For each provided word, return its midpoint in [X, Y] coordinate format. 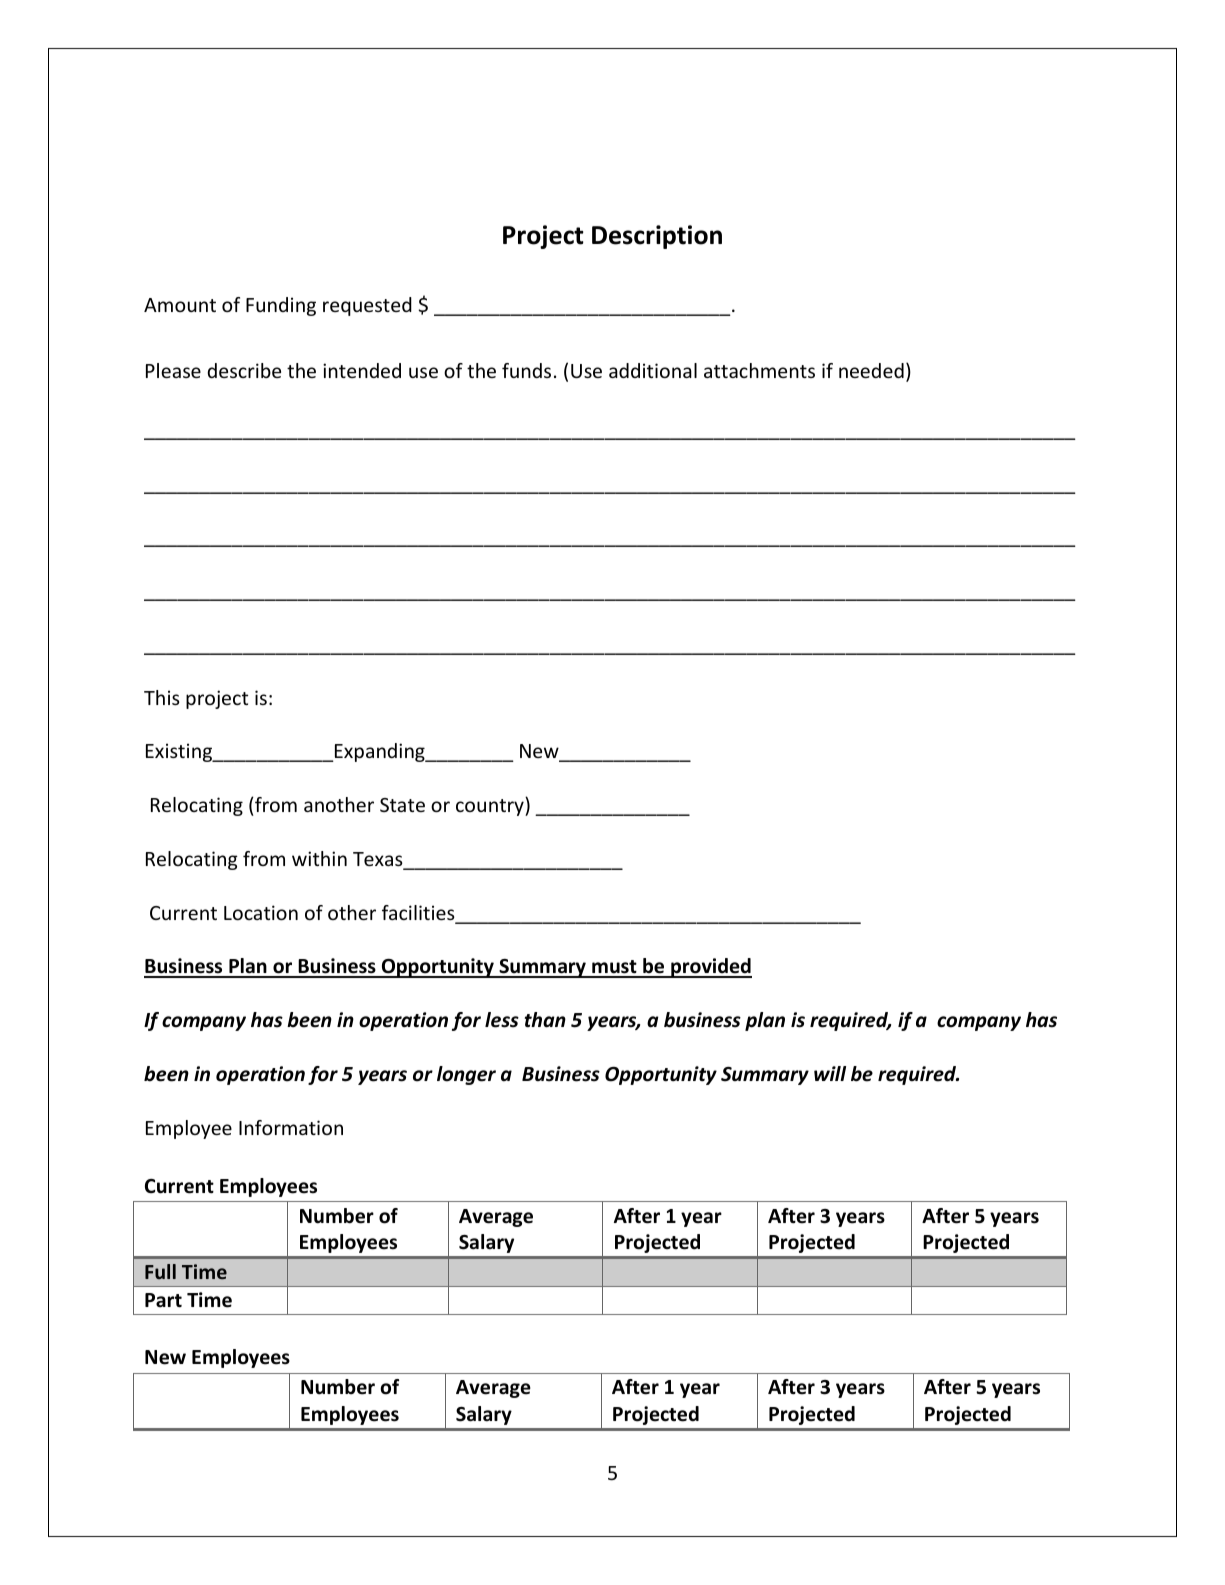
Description [657, 237]
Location [261, 912]
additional [653, 370]
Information [291, 1127]
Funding [281, 306]
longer [466, 1075]
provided [710, 968]
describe [244, 370]
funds [526, 370]
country [491, 806]
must [614, 968]
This [162, 697]
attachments [759, 370]
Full [160, 1271]
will [830, 1073]
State [402, 805]
